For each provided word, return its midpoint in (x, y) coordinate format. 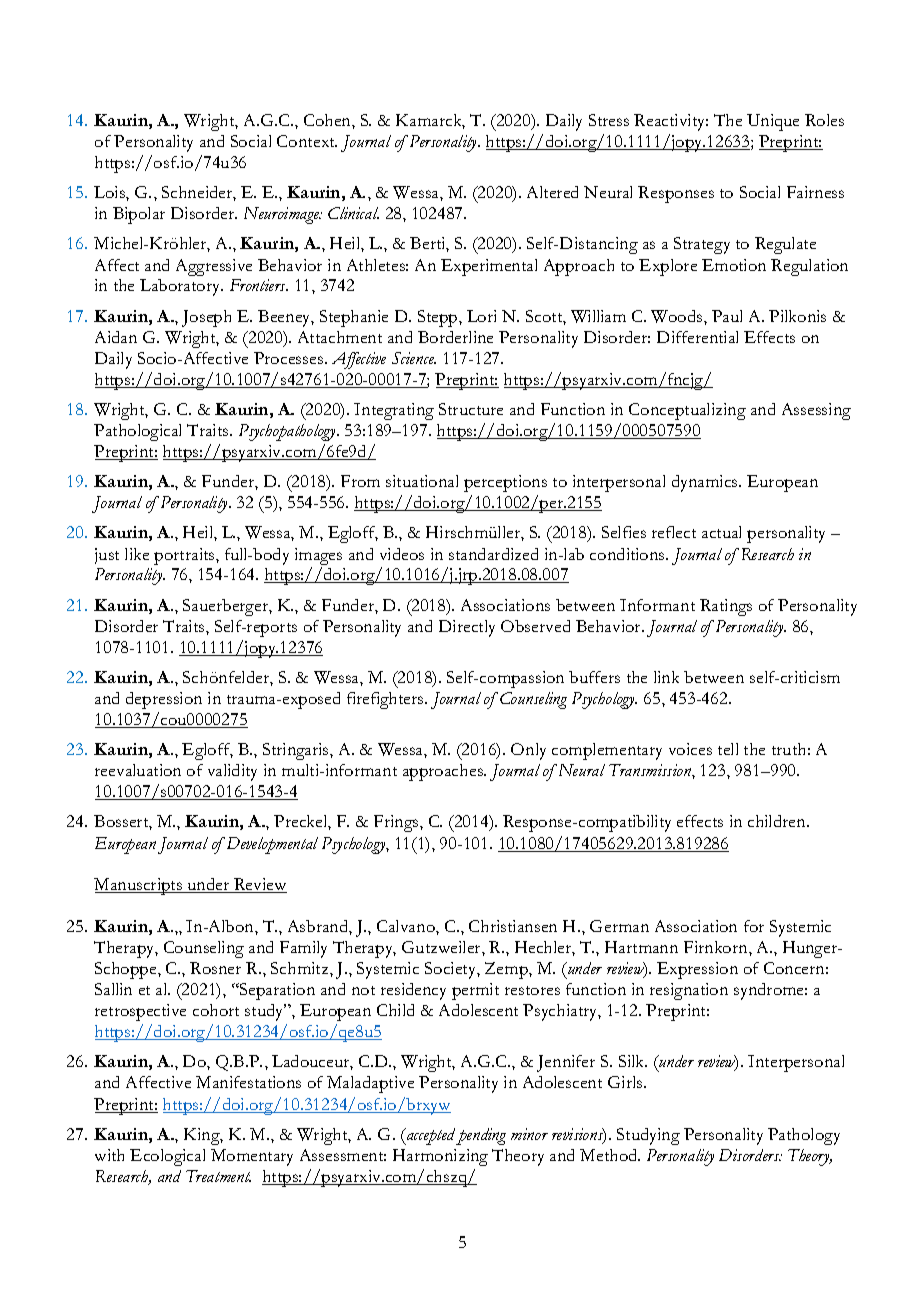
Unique (773, 122)
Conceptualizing (687, 411)
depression (164, 700)
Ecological (167, 1157)
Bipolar (139, 215)
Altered (552, 192)
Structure (471, 409)
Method (610, 1155)
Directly (467, 628)
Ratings (726, 607)
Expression (697, 970)
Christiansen (513, 926)
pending (481, 1136)
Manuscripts (139, 886)
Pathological (137, 432)
